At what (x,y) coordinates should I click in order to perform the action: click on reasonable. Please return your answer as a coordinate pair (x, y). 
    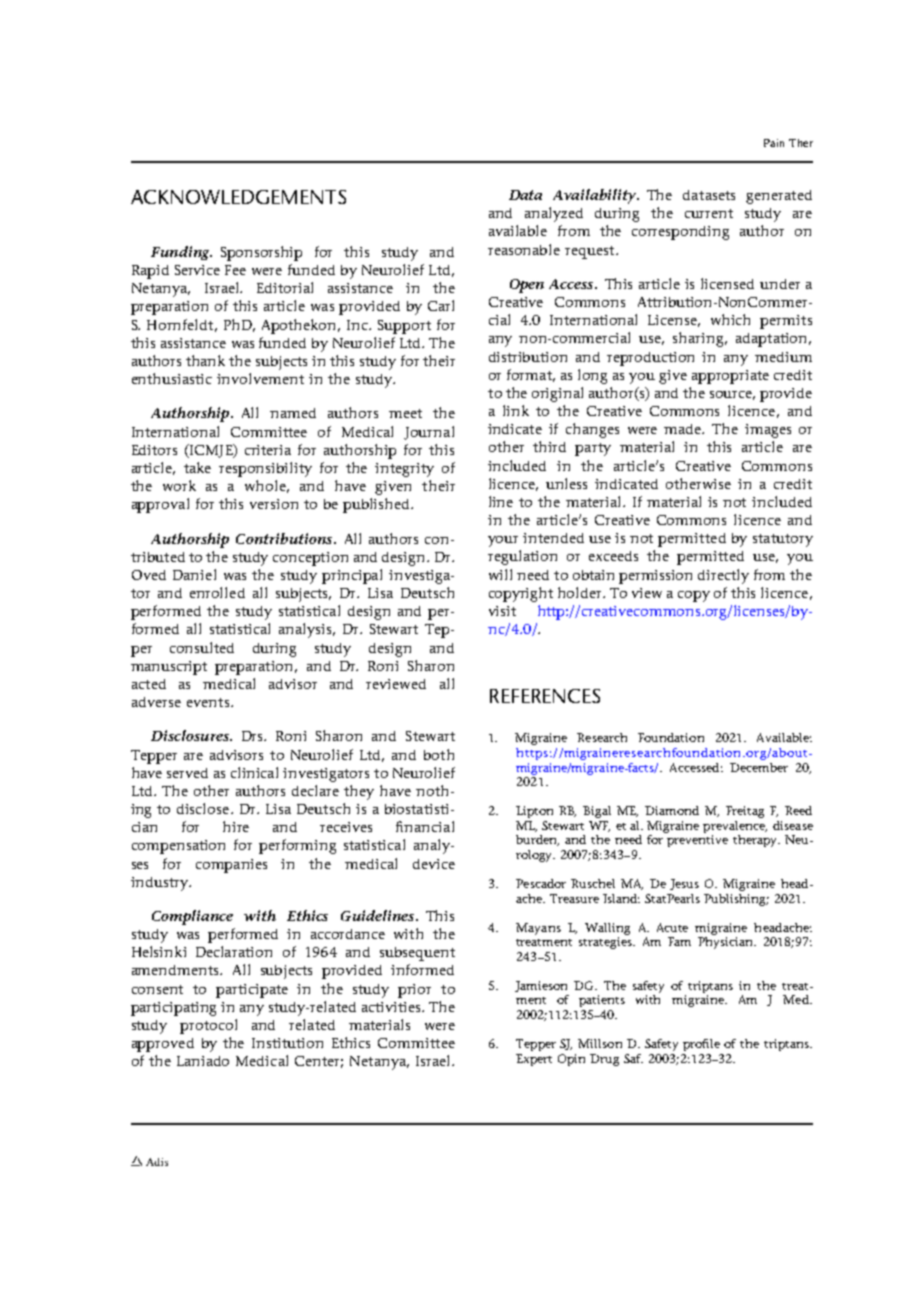
    Looking at the image, I should click on (524, 249).
